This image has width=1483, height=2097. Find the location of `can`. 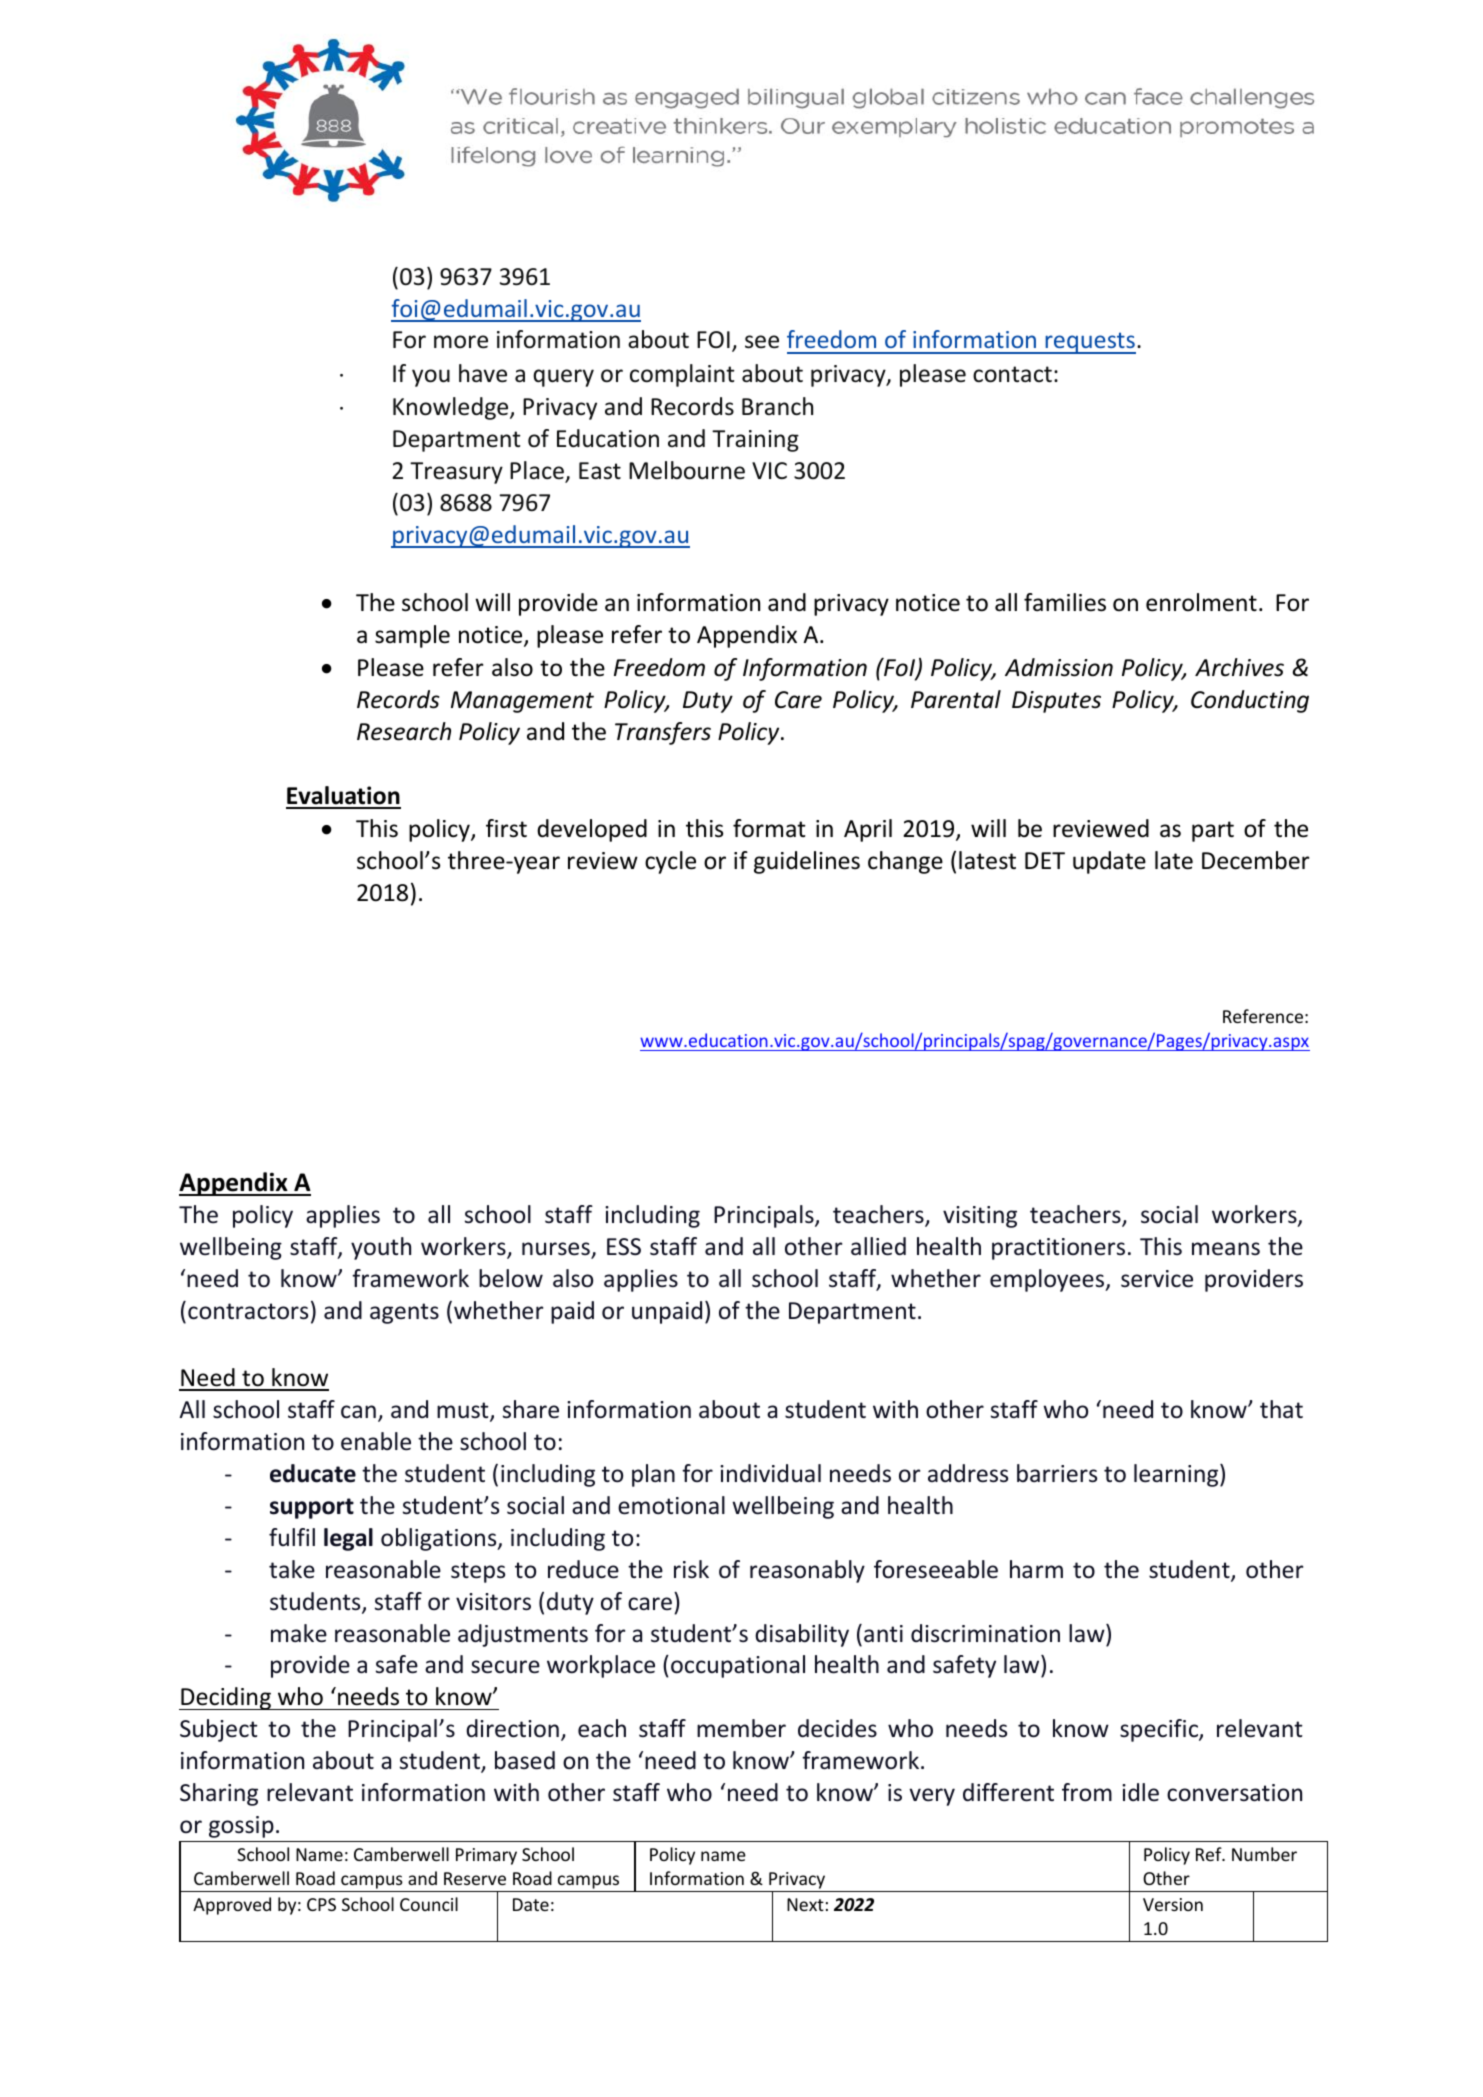

can is located at coordinates (358, 1412).
